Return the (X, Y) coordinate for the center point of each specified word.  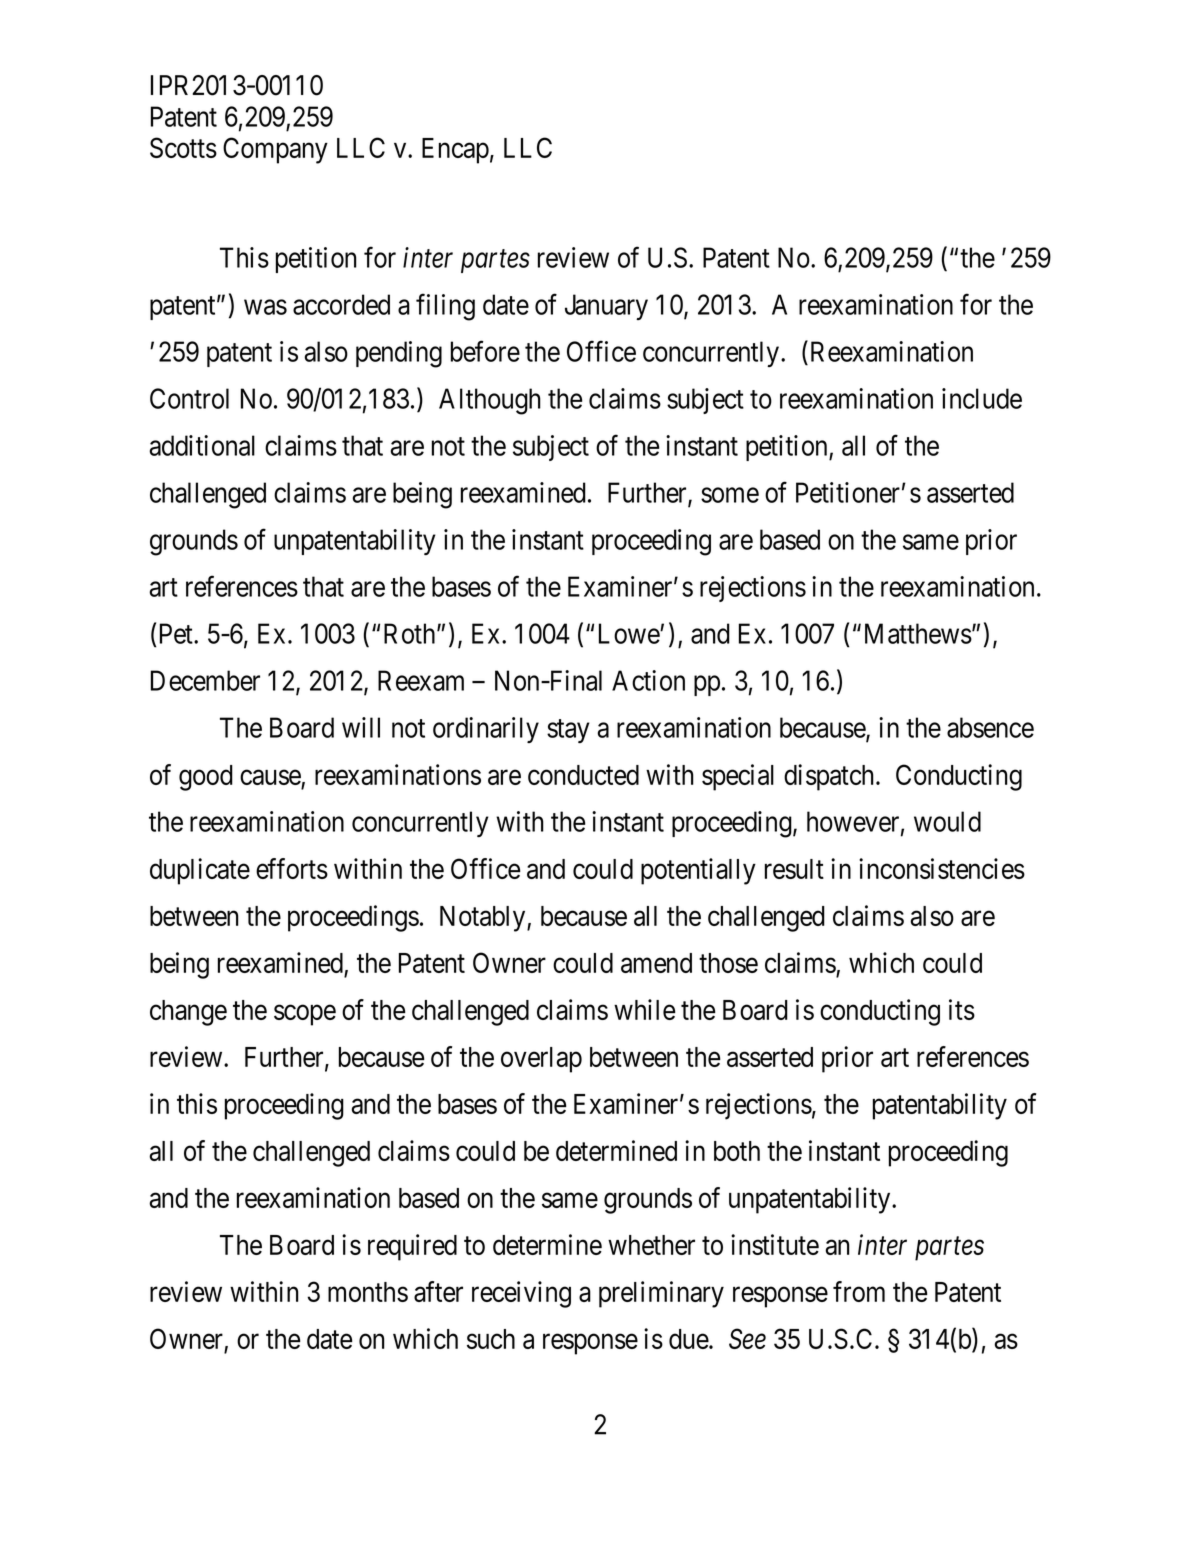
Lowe (630, 633)
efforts (292, 868)
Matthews (918, 633)
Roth (411, 633)
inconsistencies (942, 868)
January (606, 307)
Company (275, 150)
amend (656, 963)
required (412, 1247)
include (982, 398)
